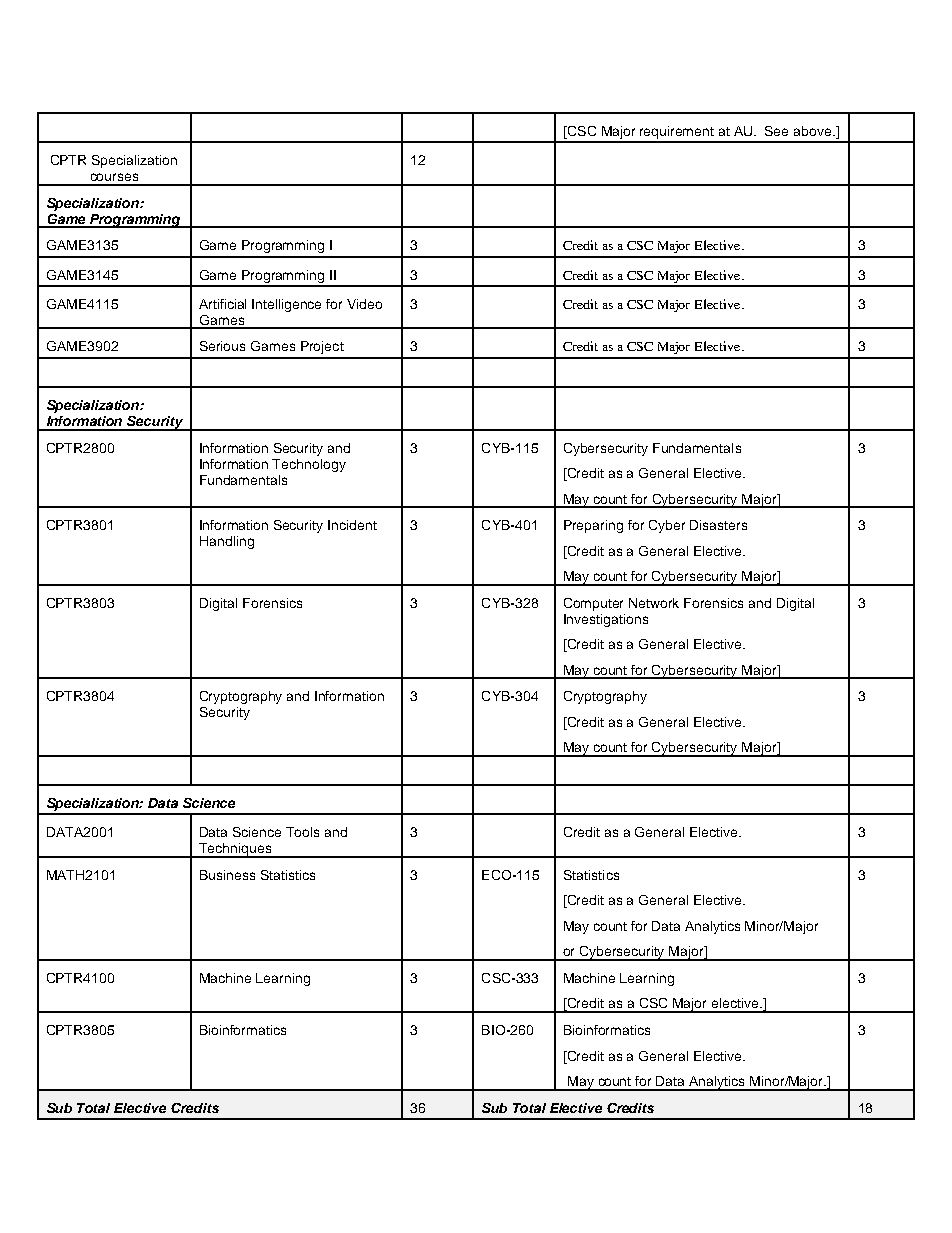 The image size is (952, 1233). Describe the element at coordinates (593, 526) in the screenshot. I see `Preparing` at that location.
